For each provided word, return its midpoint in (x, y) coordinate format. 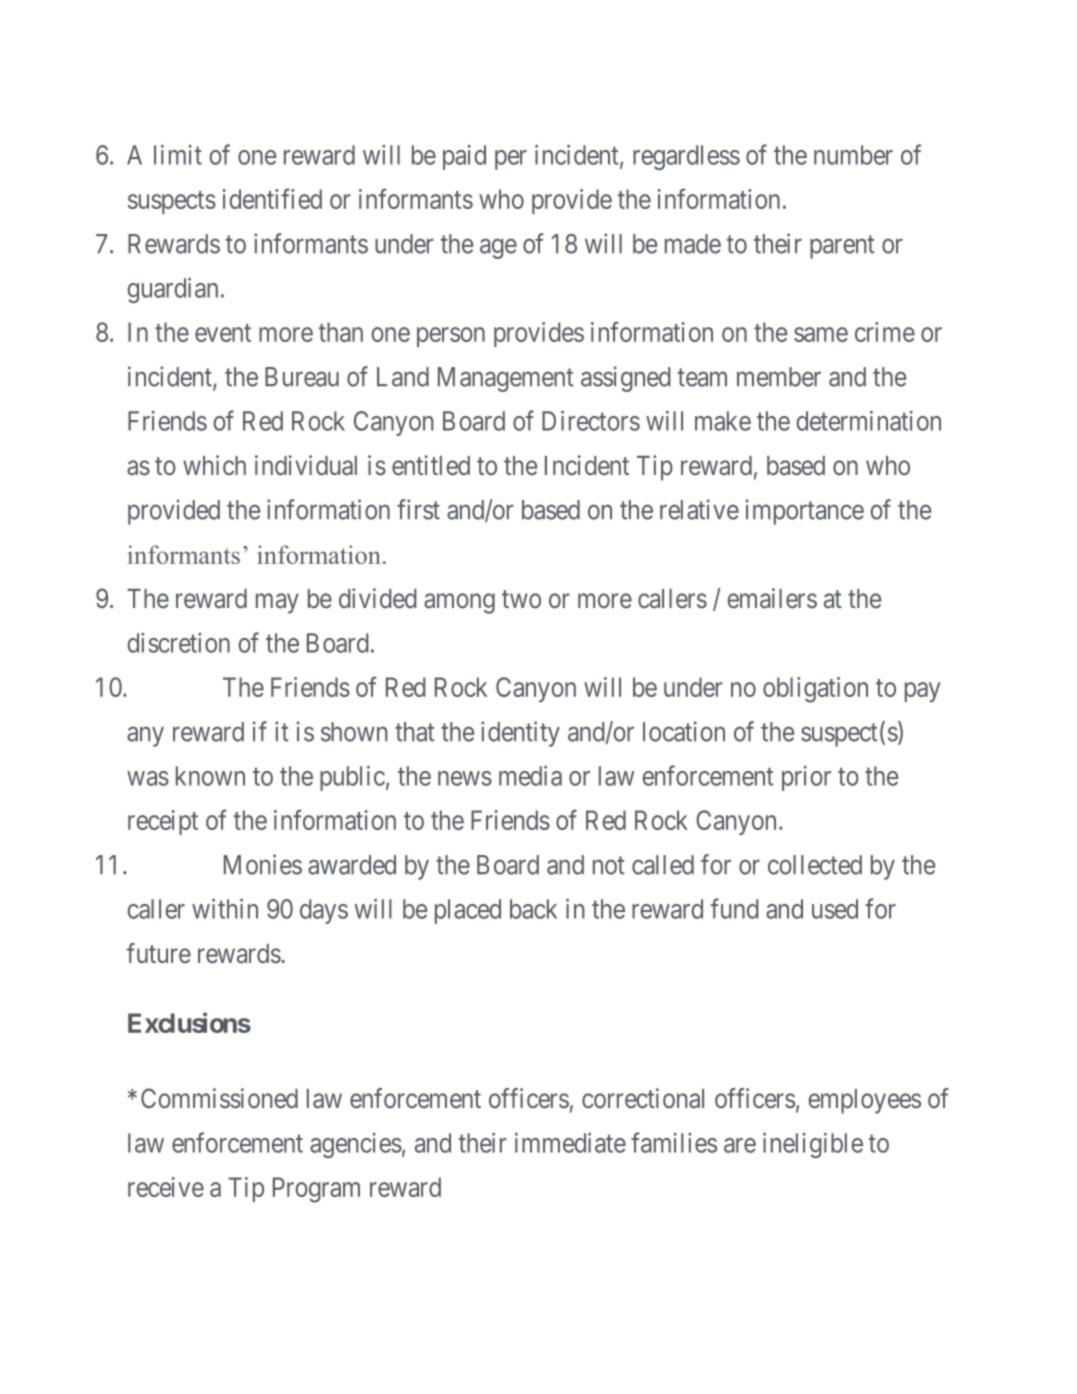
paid (464, 157)
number (853, 155)
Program (316, 1190)
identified (272, 198)
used (835, 909)
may (277, 604)
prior (806, 778)
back (533, 909)
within (225, 909)
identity (520, 734)
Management (506, 379)
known (210, 776)
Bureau (302, 377)
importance (805, 512)
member (779, 377)
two (521, 599)
